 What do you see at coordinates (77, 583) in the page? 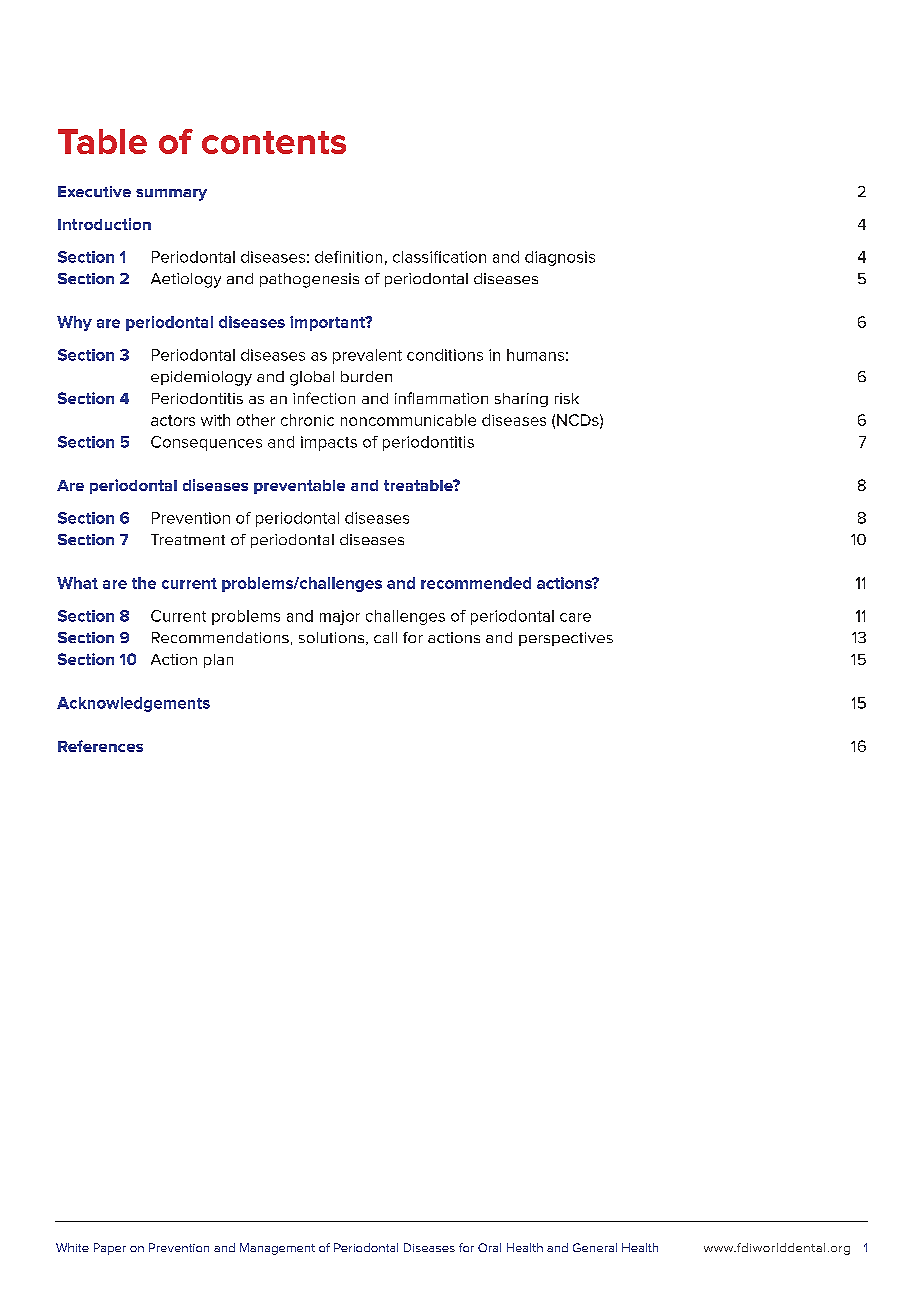
I see `What` at bounding box center [77, 583].
